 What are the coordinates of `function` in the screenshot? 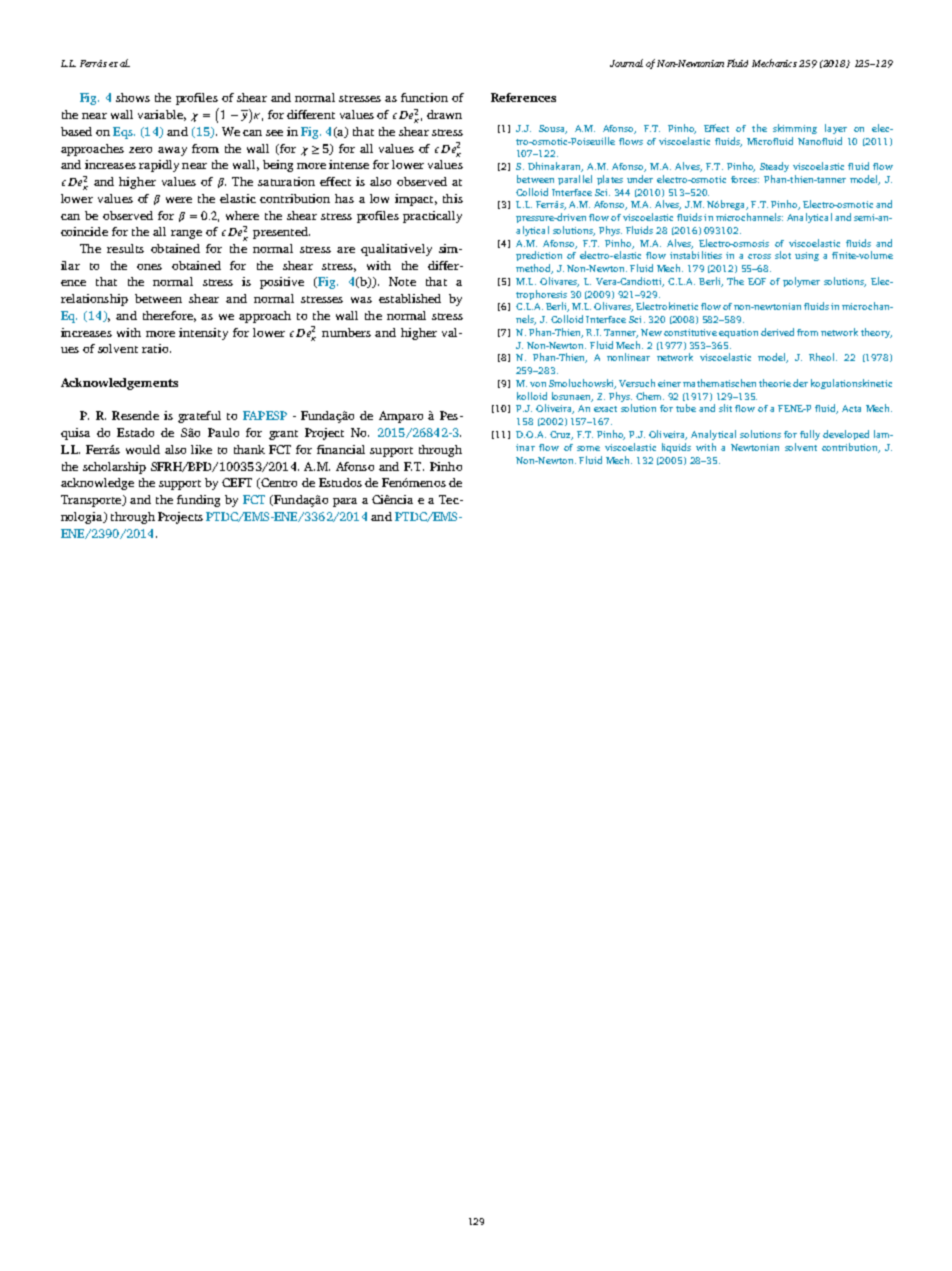 It's located at (424, 97).
